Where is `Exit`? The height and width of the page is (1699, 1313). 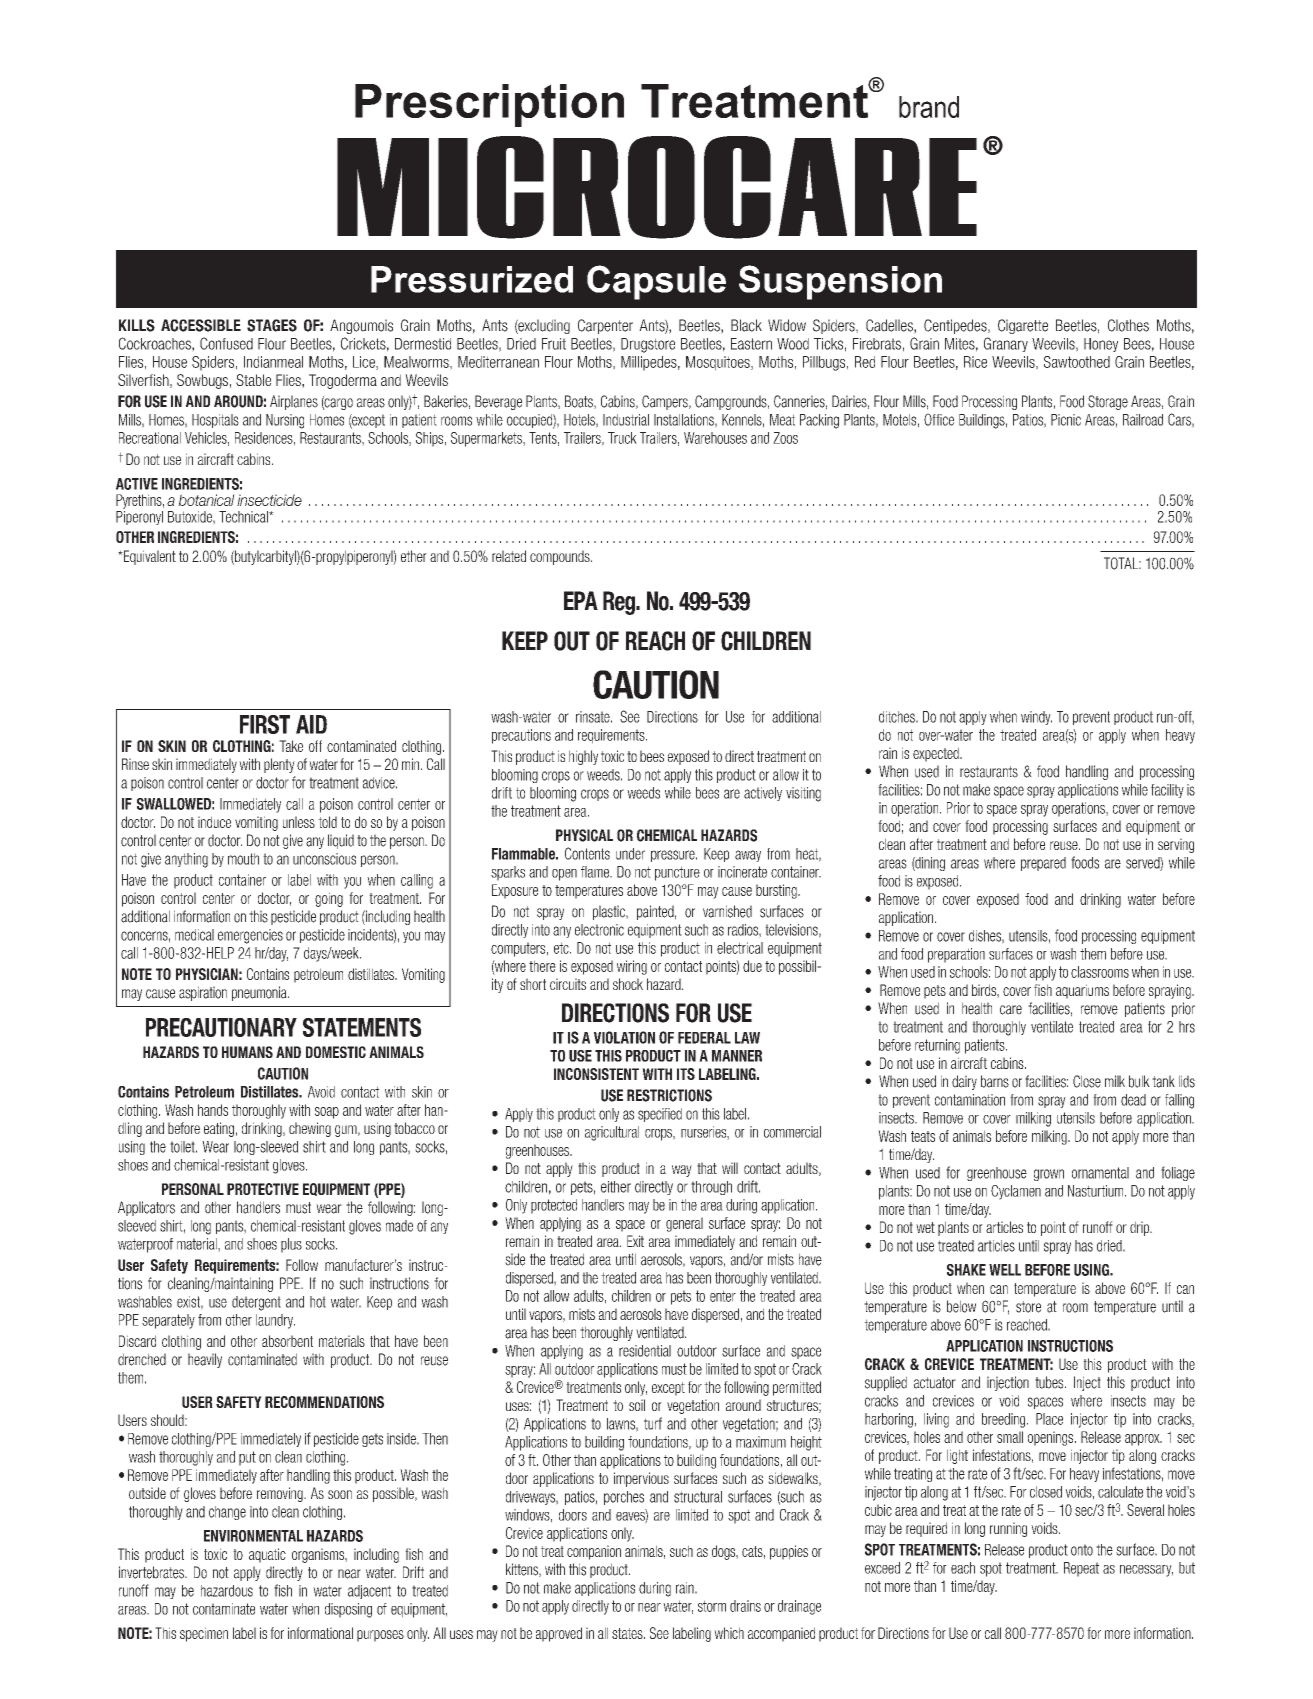
Exit is located at coordinates (635, 1241).
